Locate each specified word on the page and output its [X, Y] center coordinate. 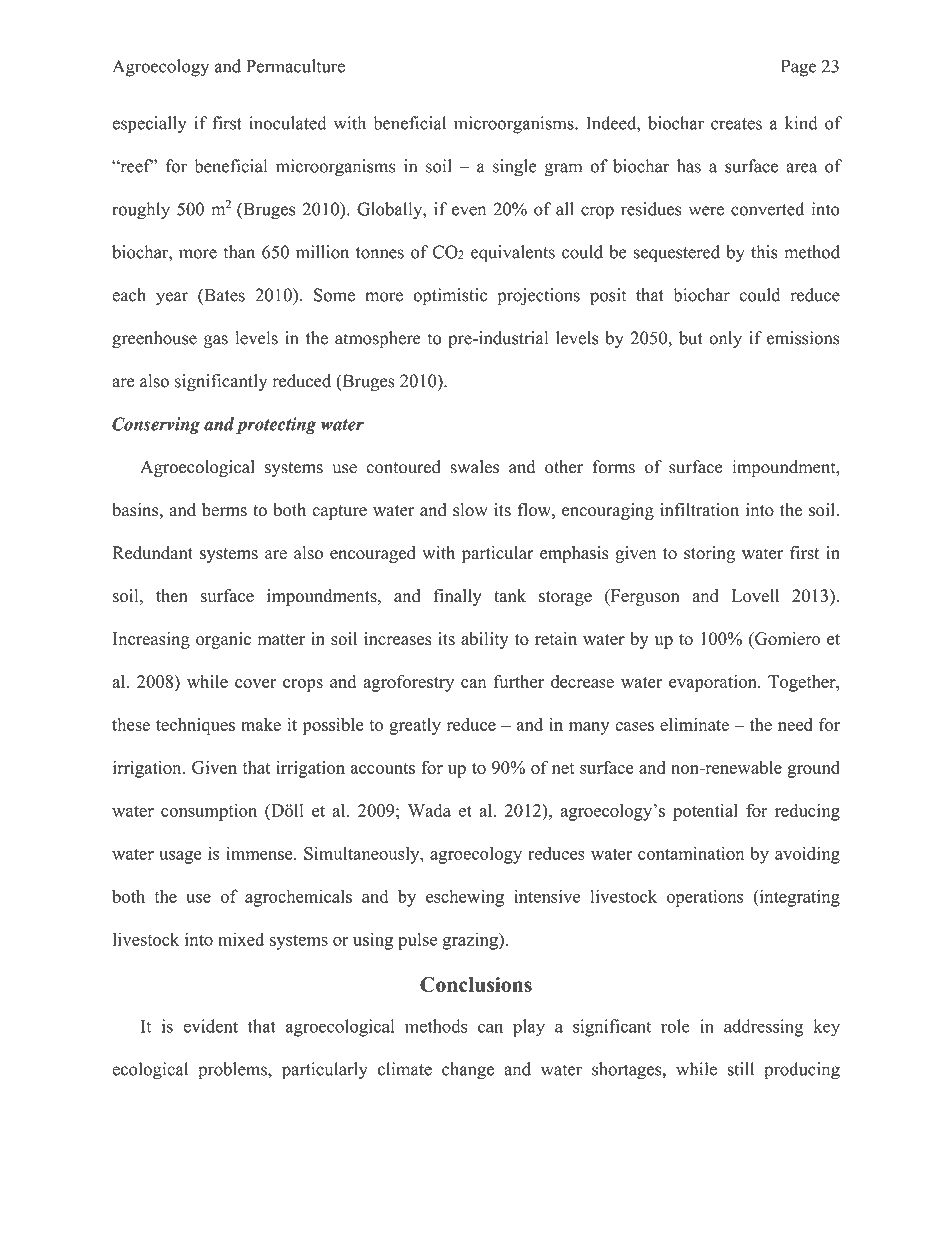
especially [149, 125]
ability [485, 640]
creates [736, 124]
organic [223, 640]
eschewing [465, 898]
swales [474, 467]
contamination [691, 853]
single [515, 168]
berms [224, 510]
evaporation [714, 683]
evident [210, 1026]
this [764, 252]
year [172, 298]
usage [180, 857]
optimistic [450, 297]
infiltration [699, 510]
